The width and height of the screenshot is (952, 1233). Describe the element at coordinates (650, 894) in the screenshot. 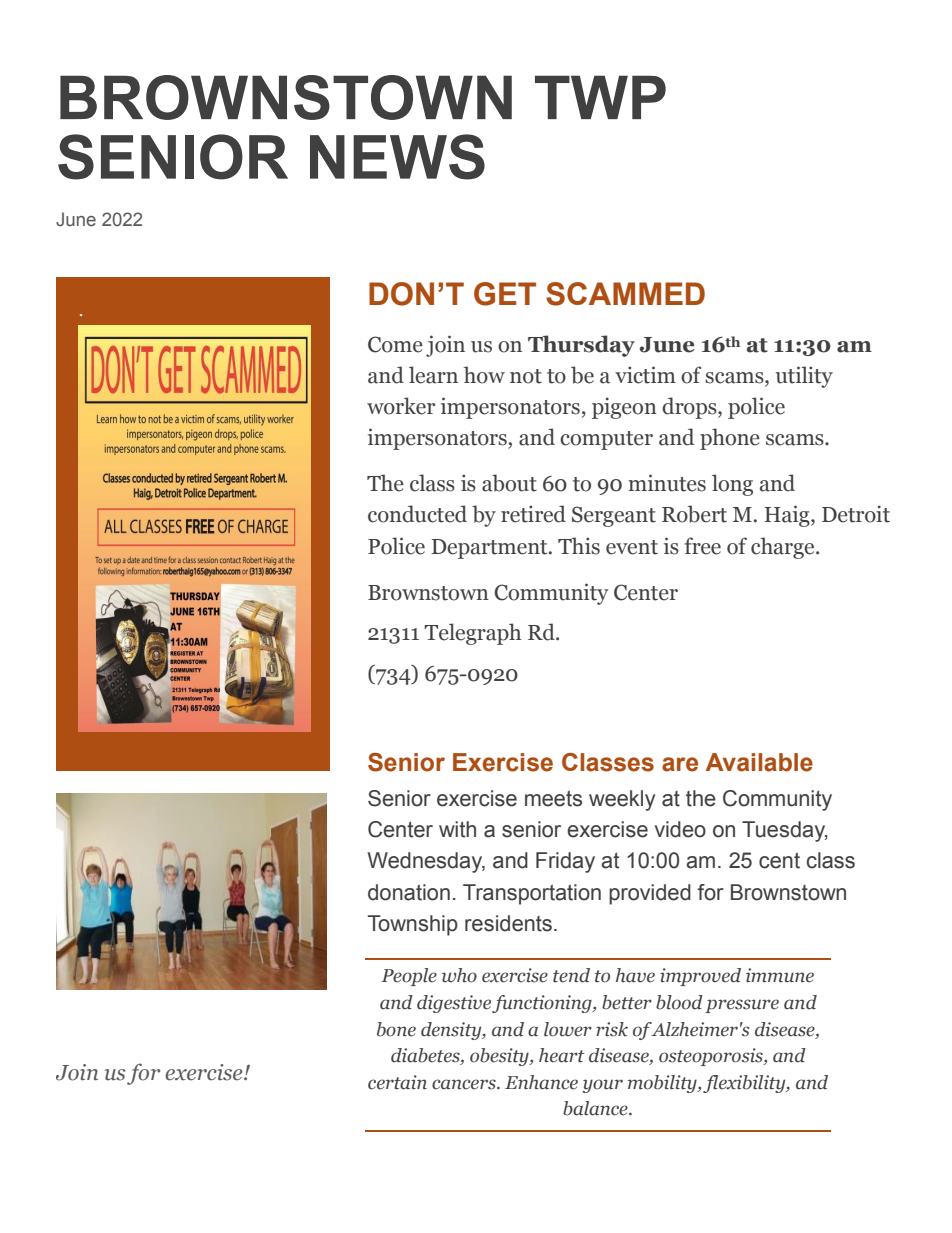

I see `provided` at that location.
